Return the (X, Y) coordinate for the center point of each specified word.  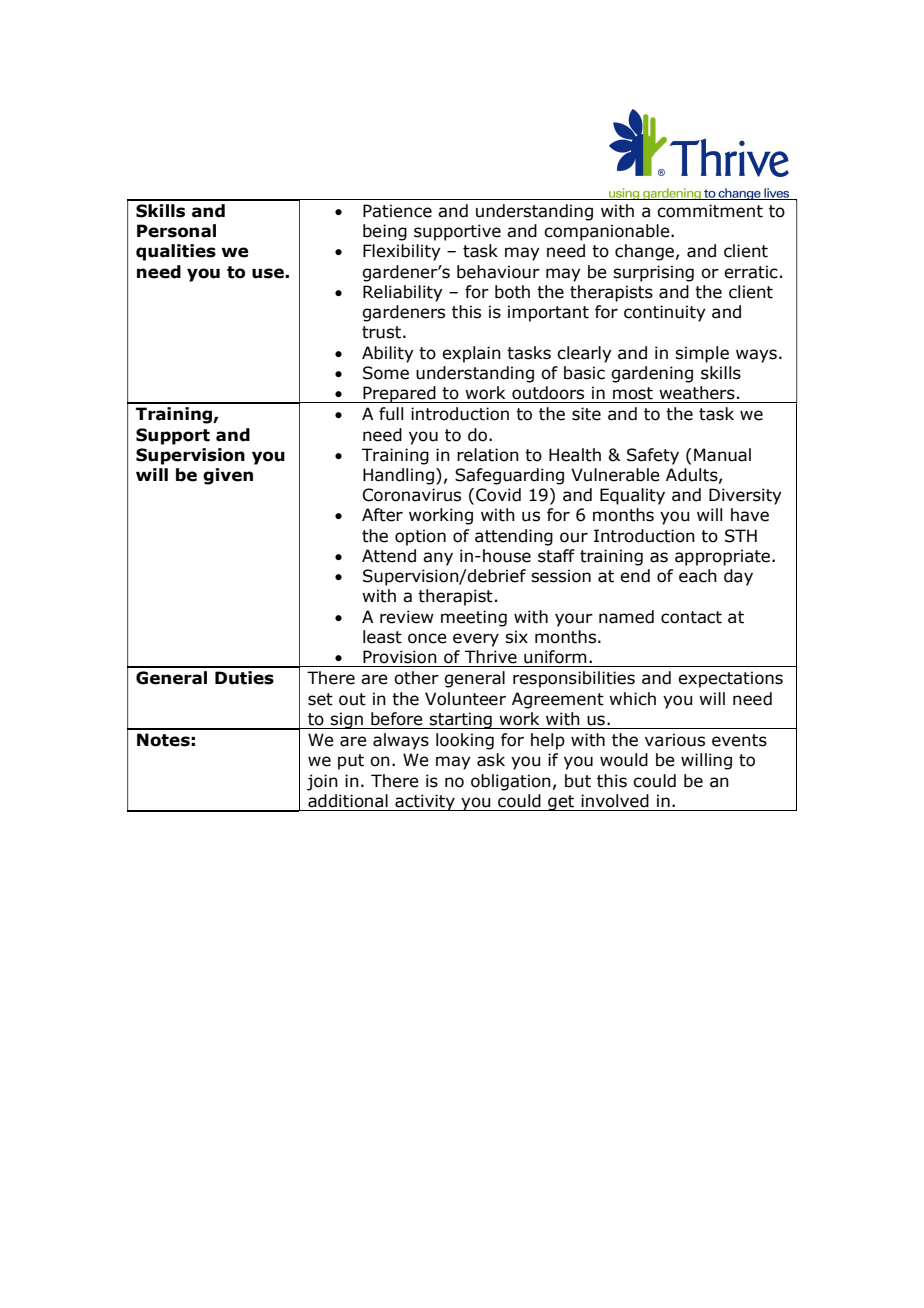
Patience (397, 211)
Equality (632, 496)
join (322, 782)
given (228, 476)
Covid (498, 495)
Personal (176, 231)
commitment (710, 211)
